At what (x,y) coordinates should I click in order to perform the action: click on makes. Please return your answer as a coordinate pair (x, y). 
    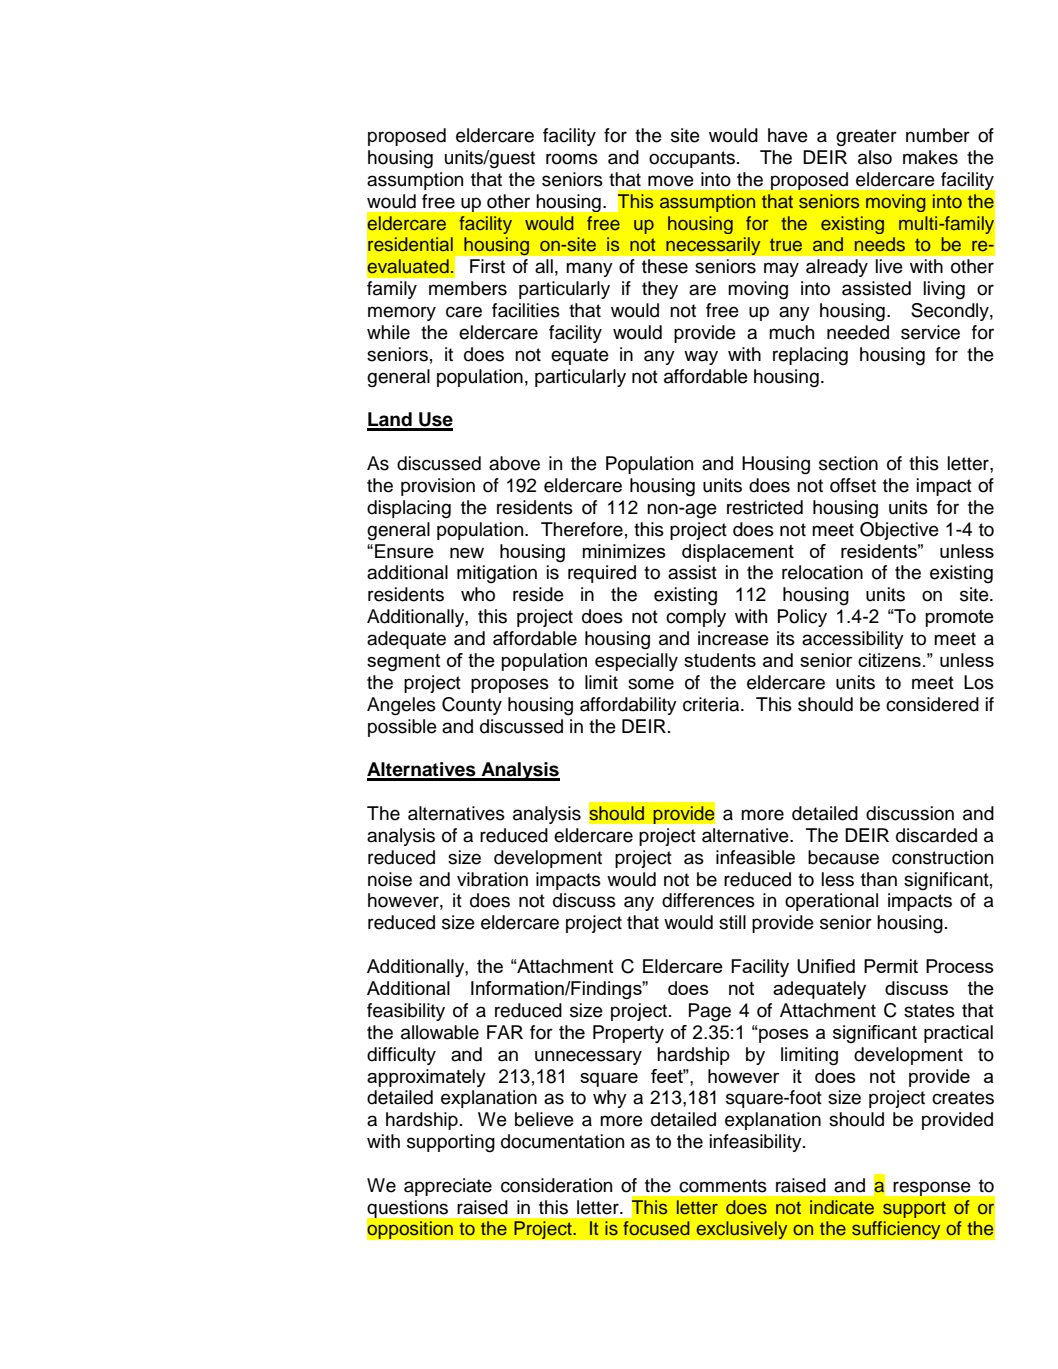
    Looking at the image, I should click on (930, 157).
